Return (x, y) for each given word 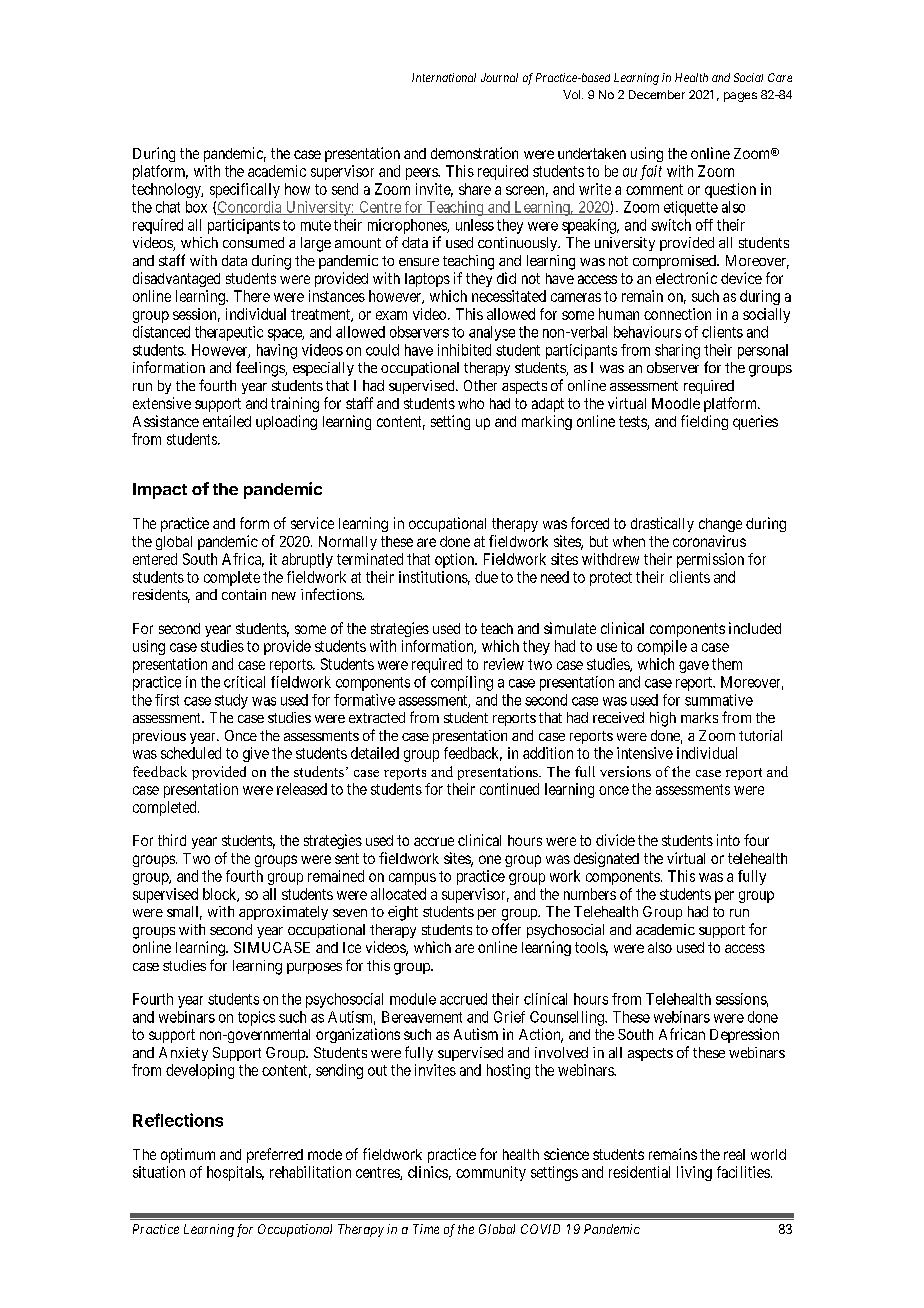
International (444, 77)
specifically (245, 190)
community (491, 1173)
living (694, 1173)
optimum (188, 1155)
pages (740, 97)
